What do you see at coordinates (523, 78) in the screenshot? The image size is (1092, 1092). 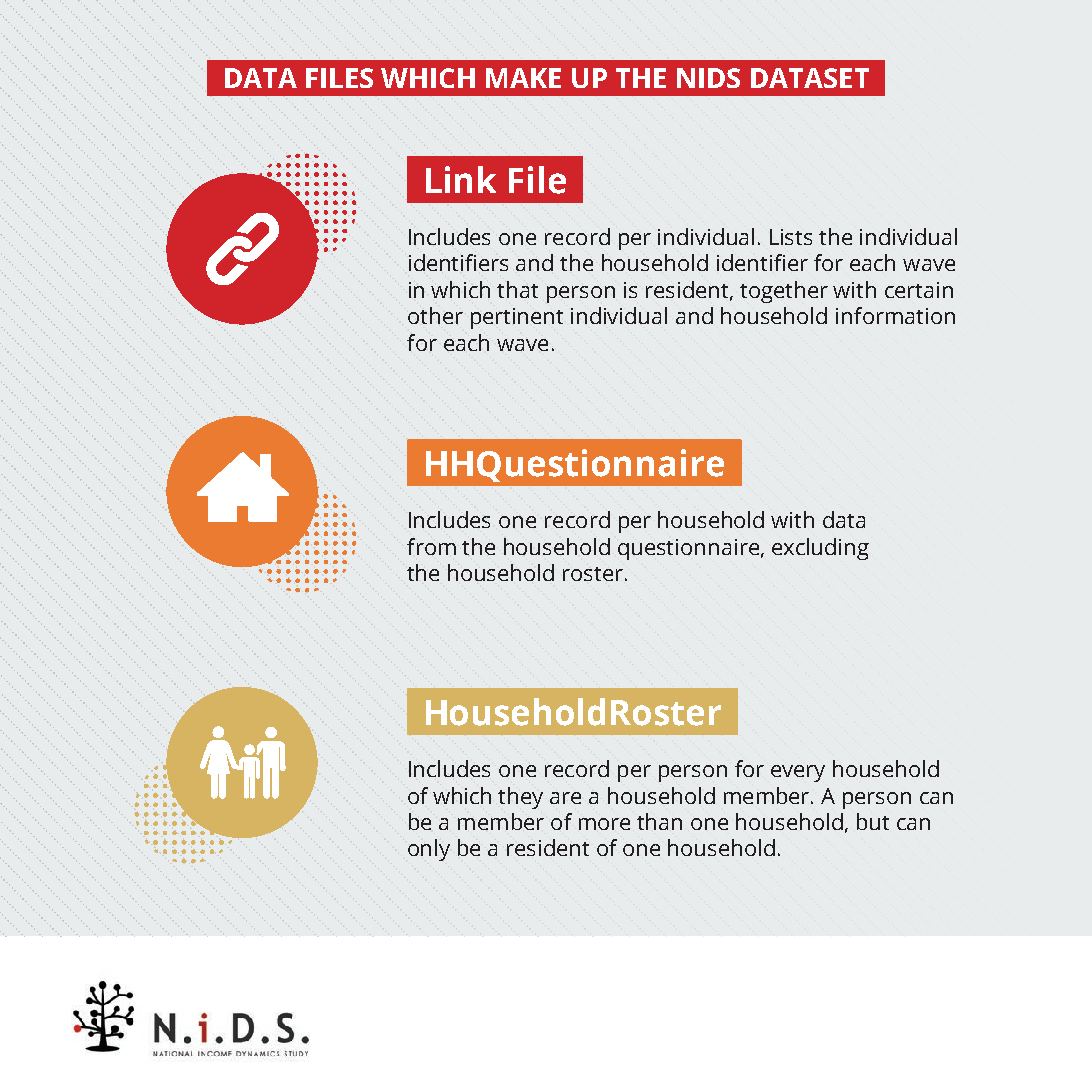 I see `MAKE` at bounding box center [523, 78].
